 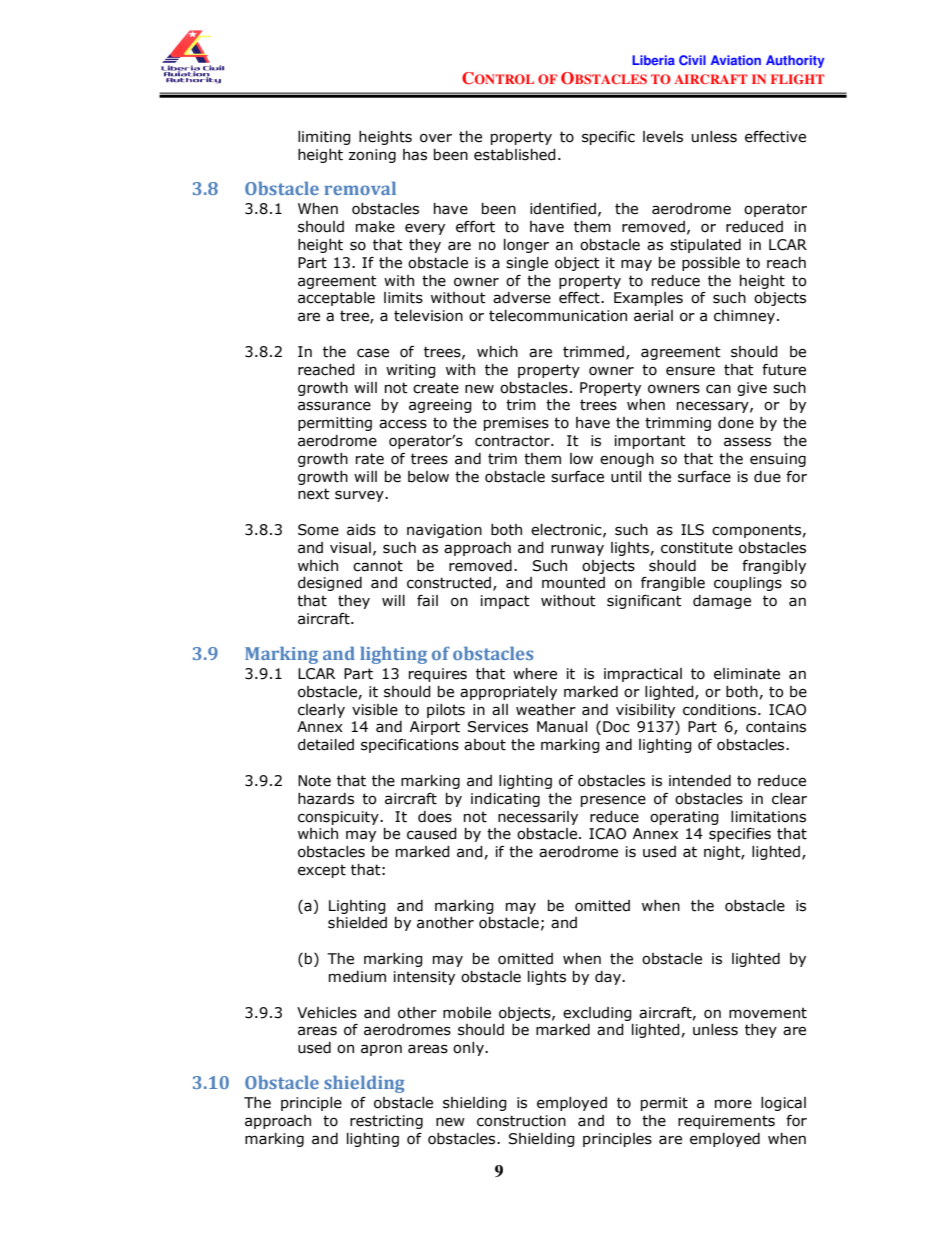 What do you see at coordinates (521, 1121) in the screenshot?
I see `construction` at bounding box center [521, 1121].
